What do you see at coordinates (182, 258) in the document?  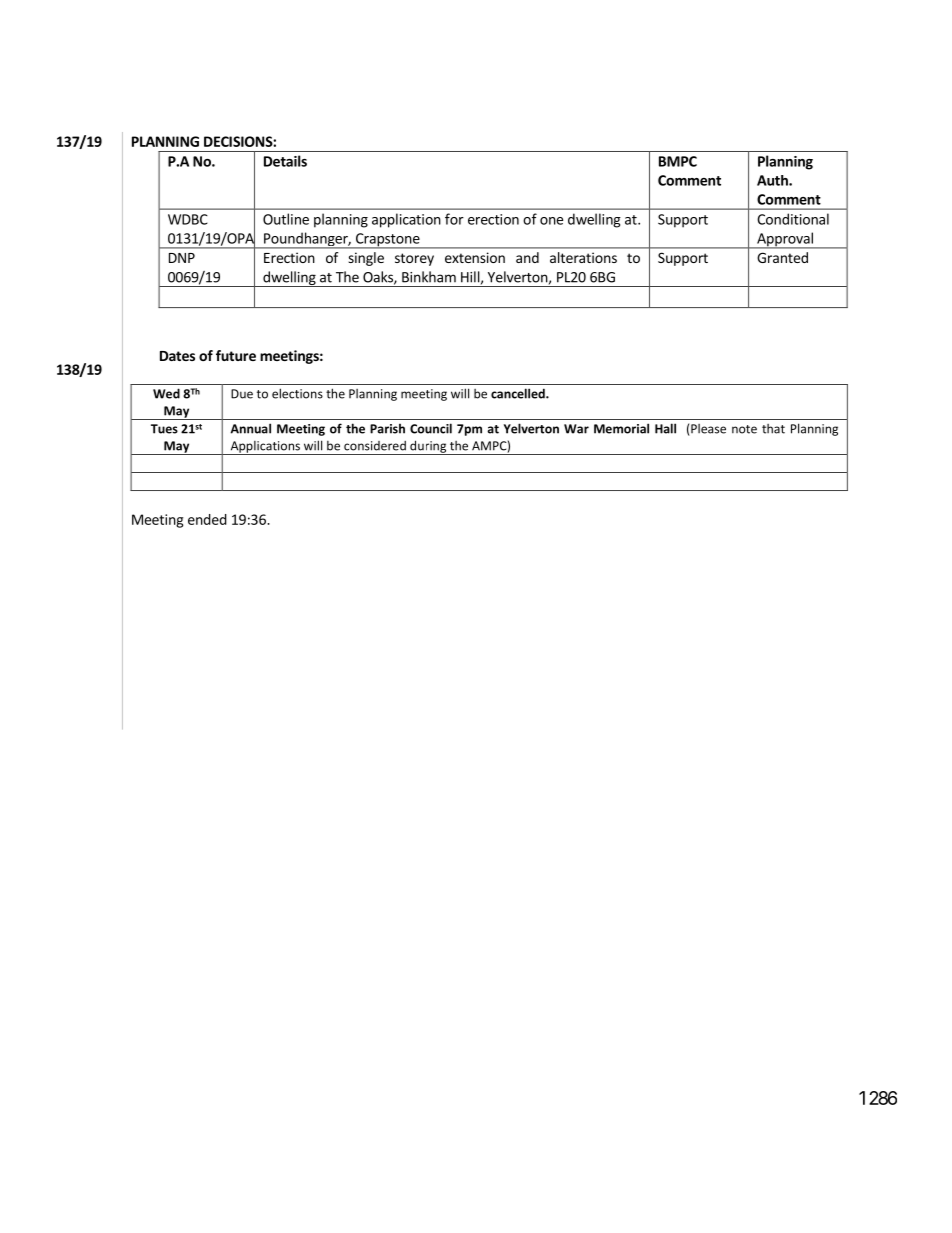 I see `DNP` at bounding box center [182, 258].
